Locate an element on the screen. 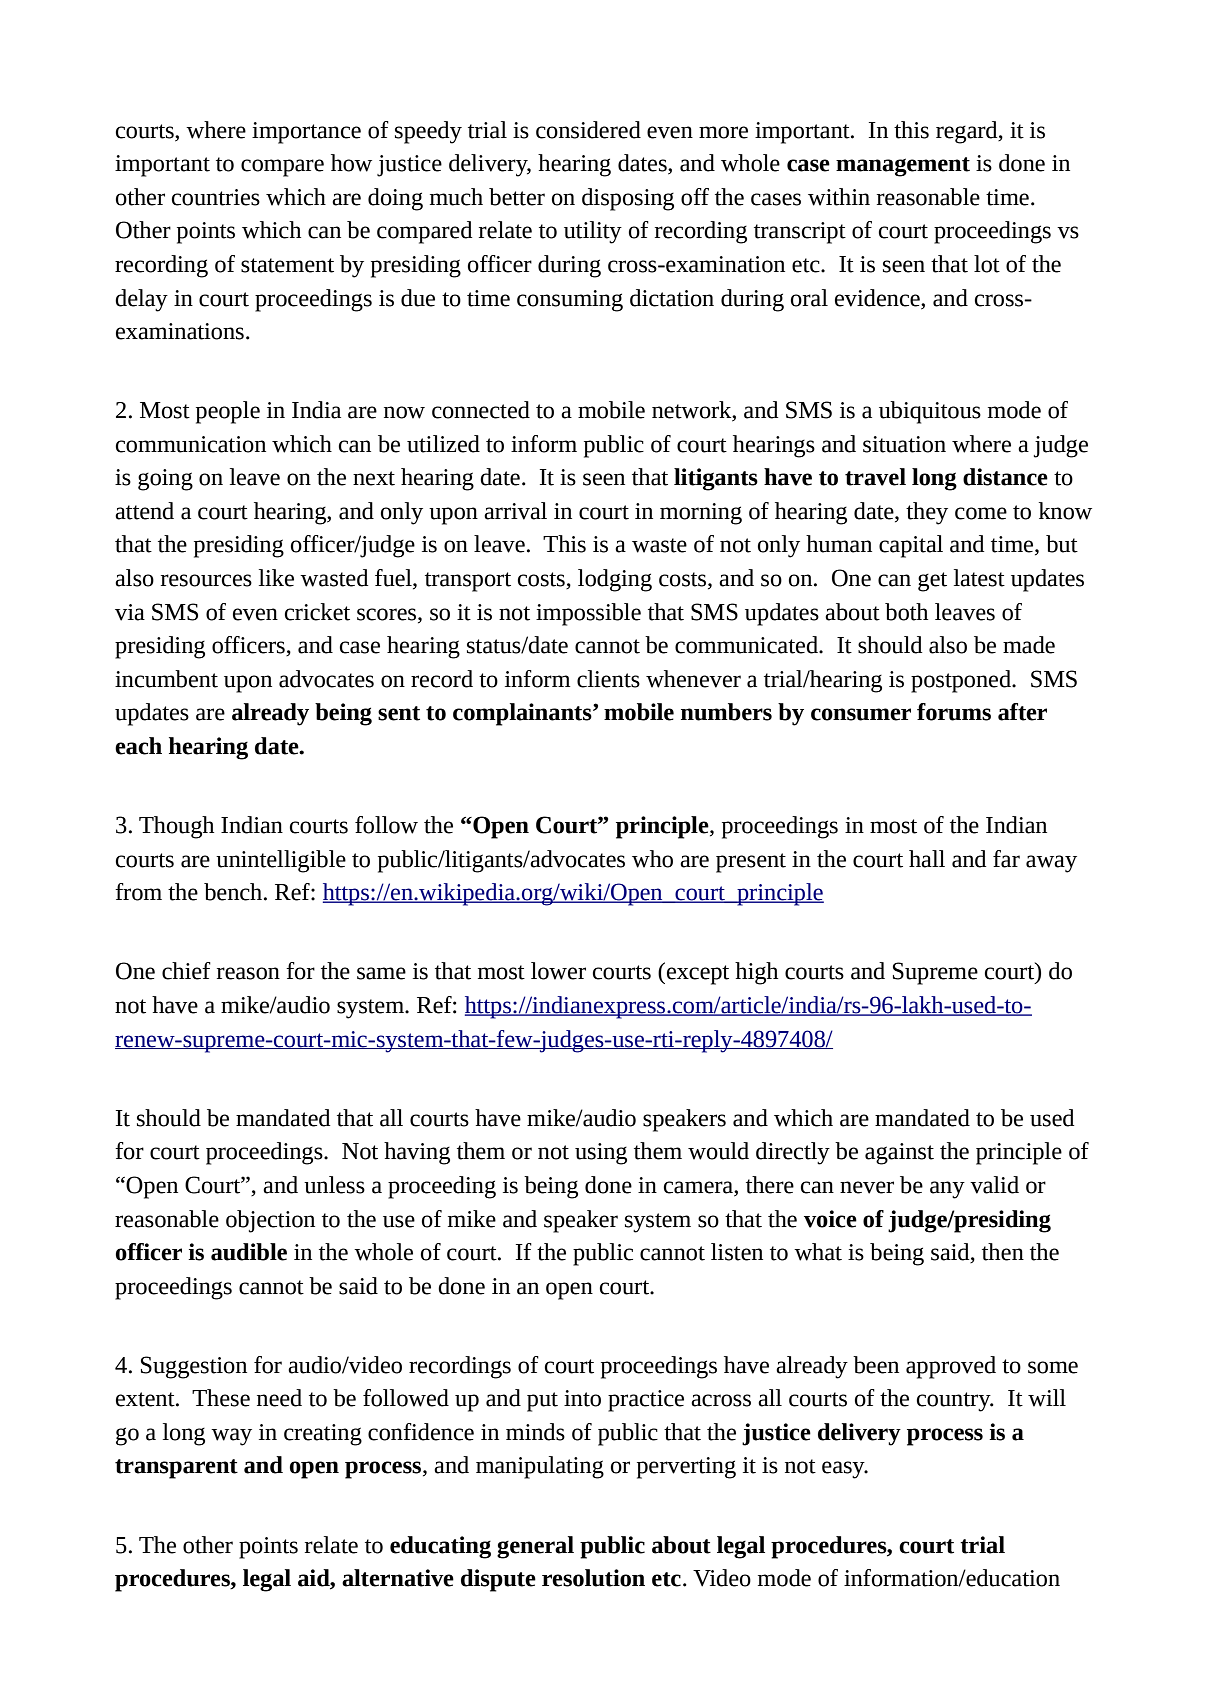  resources is located at coordinates (206, 580).
